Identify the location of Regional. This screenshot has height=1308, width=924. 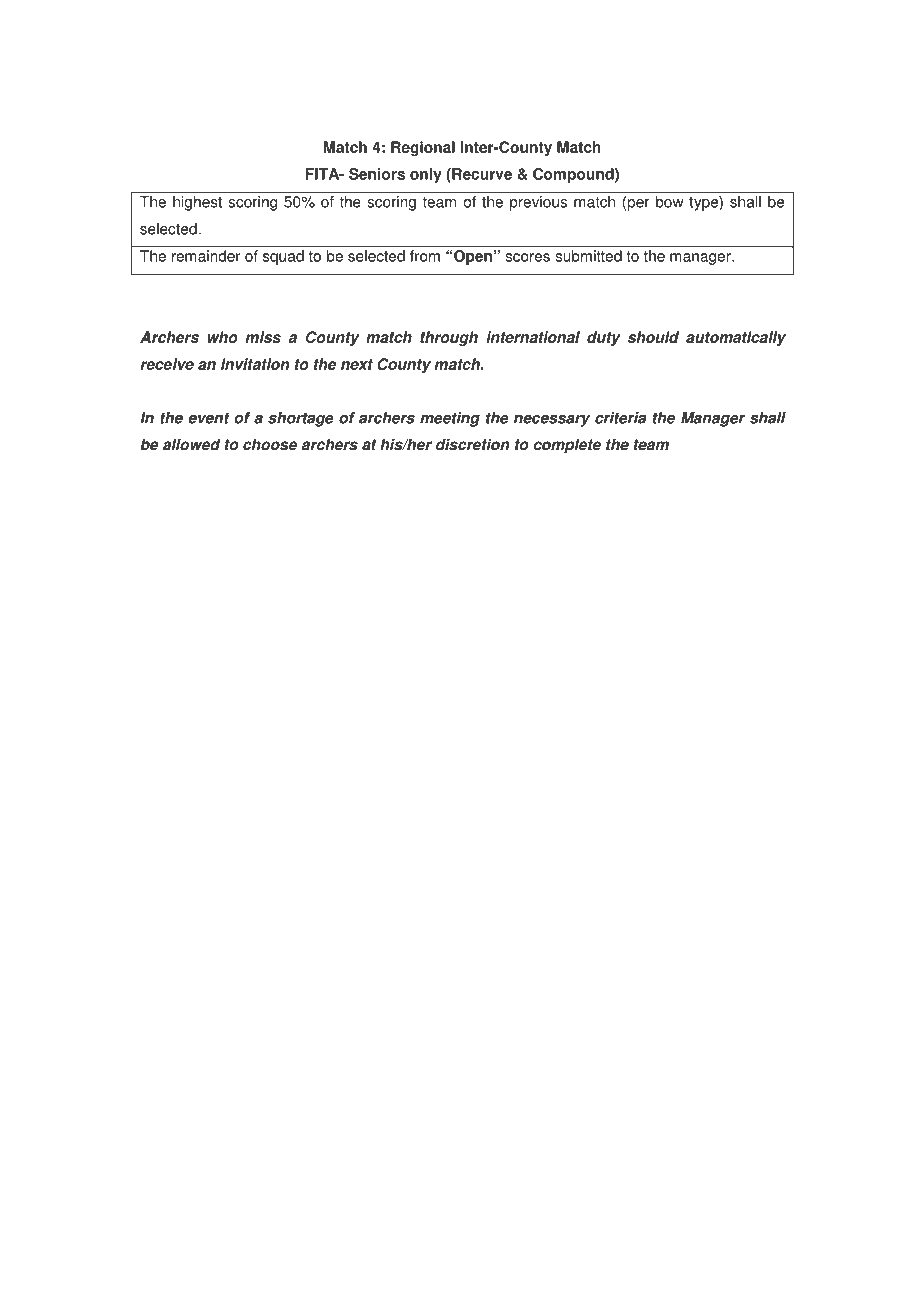
(423, 148).
